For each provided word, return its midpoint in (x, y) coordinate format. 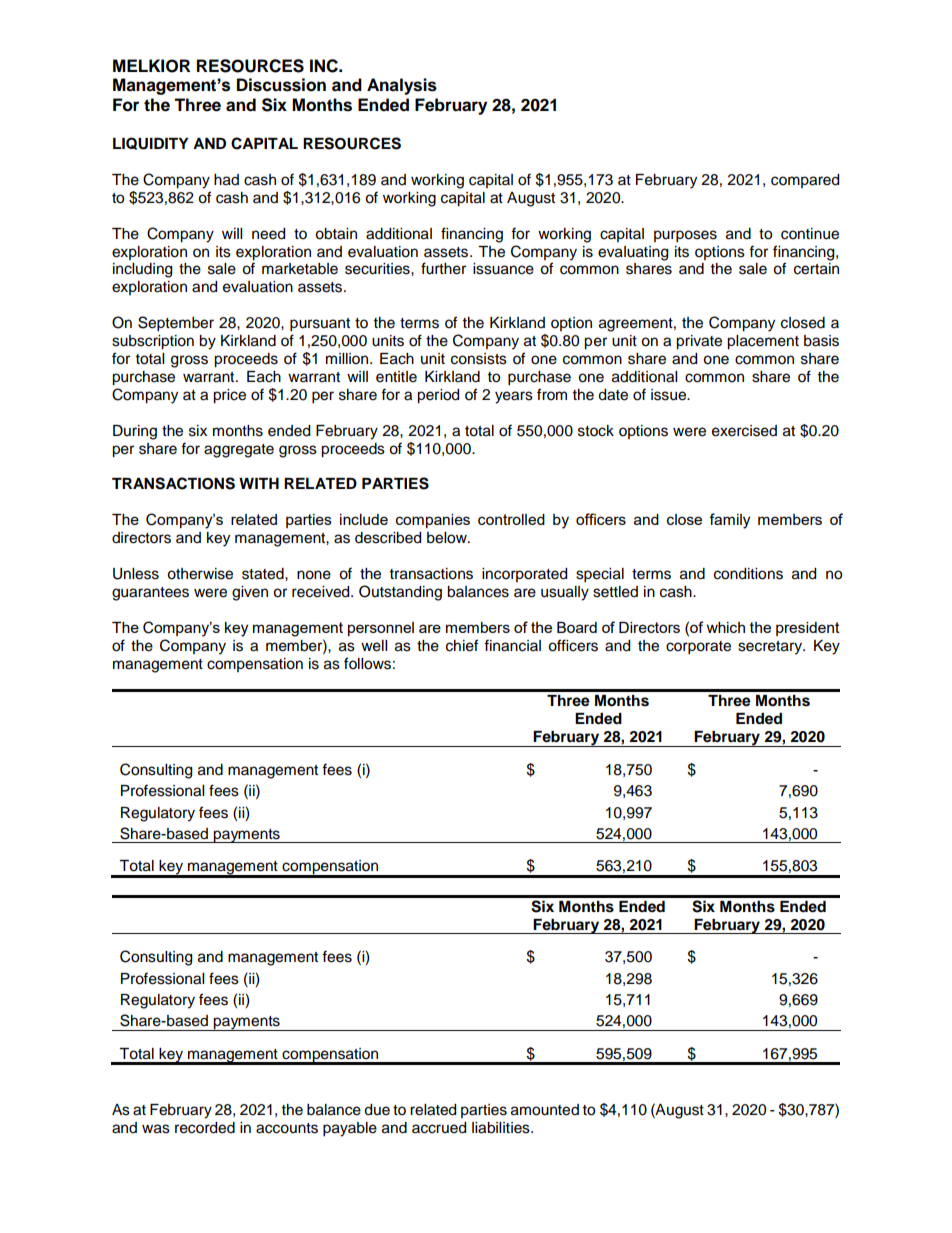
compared (805, 181)
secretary (771, 648)
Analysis (402, 86)
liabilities (502, 1128)
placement (763, 342)
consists (479, 359)
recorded (205, 1128)
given (250, 593)
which (726, 627)
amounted (545, 1110)
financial (512, 645)
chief (462, 645)
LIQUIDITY (151, 143)
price (229, 396)
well (374, 646)
